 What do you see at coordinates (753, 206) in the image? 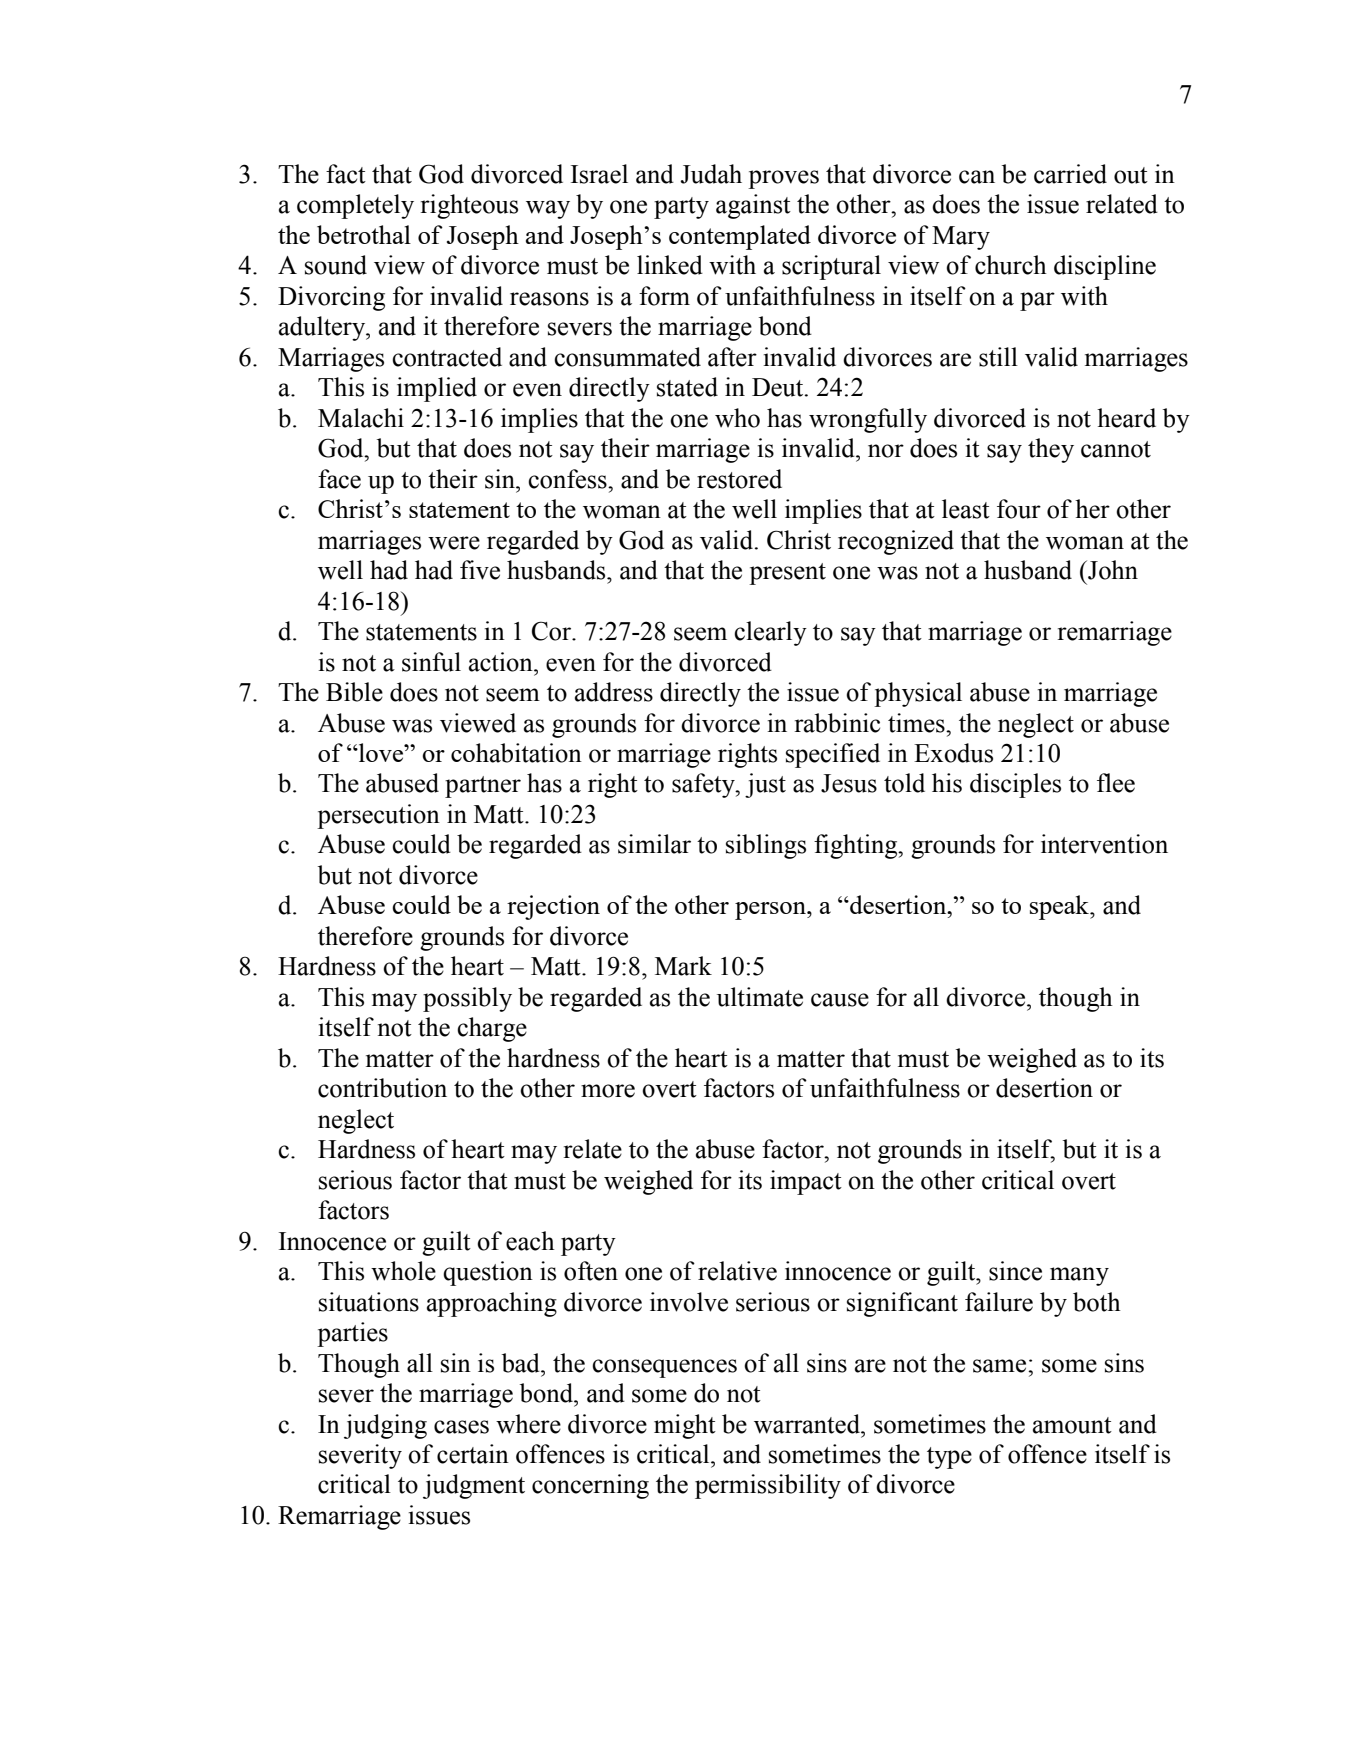
I see `against` at bounding box center [753, 206].
